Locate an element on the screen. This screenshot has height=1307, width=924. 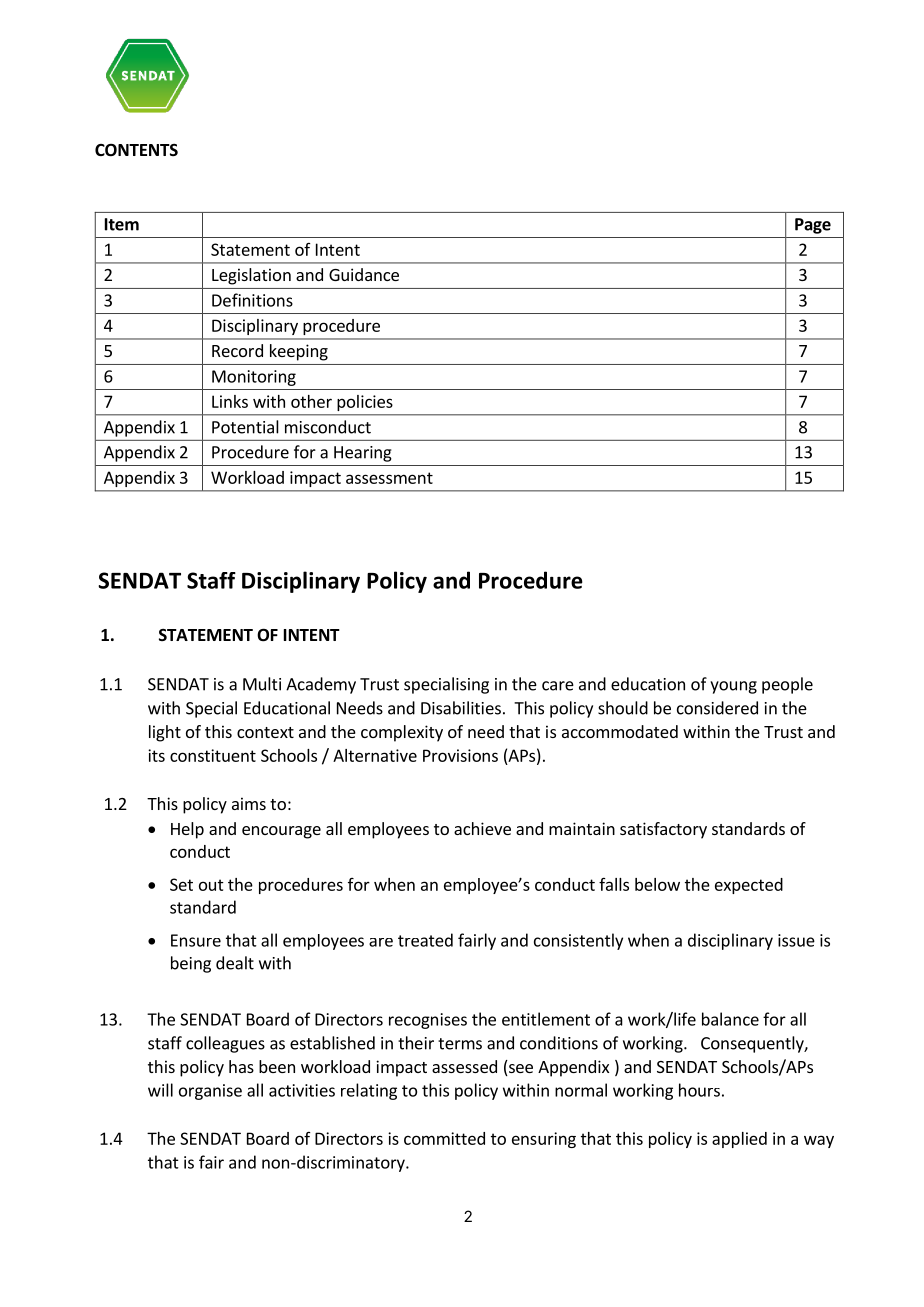
Page is located at coordinates (813, 226).
